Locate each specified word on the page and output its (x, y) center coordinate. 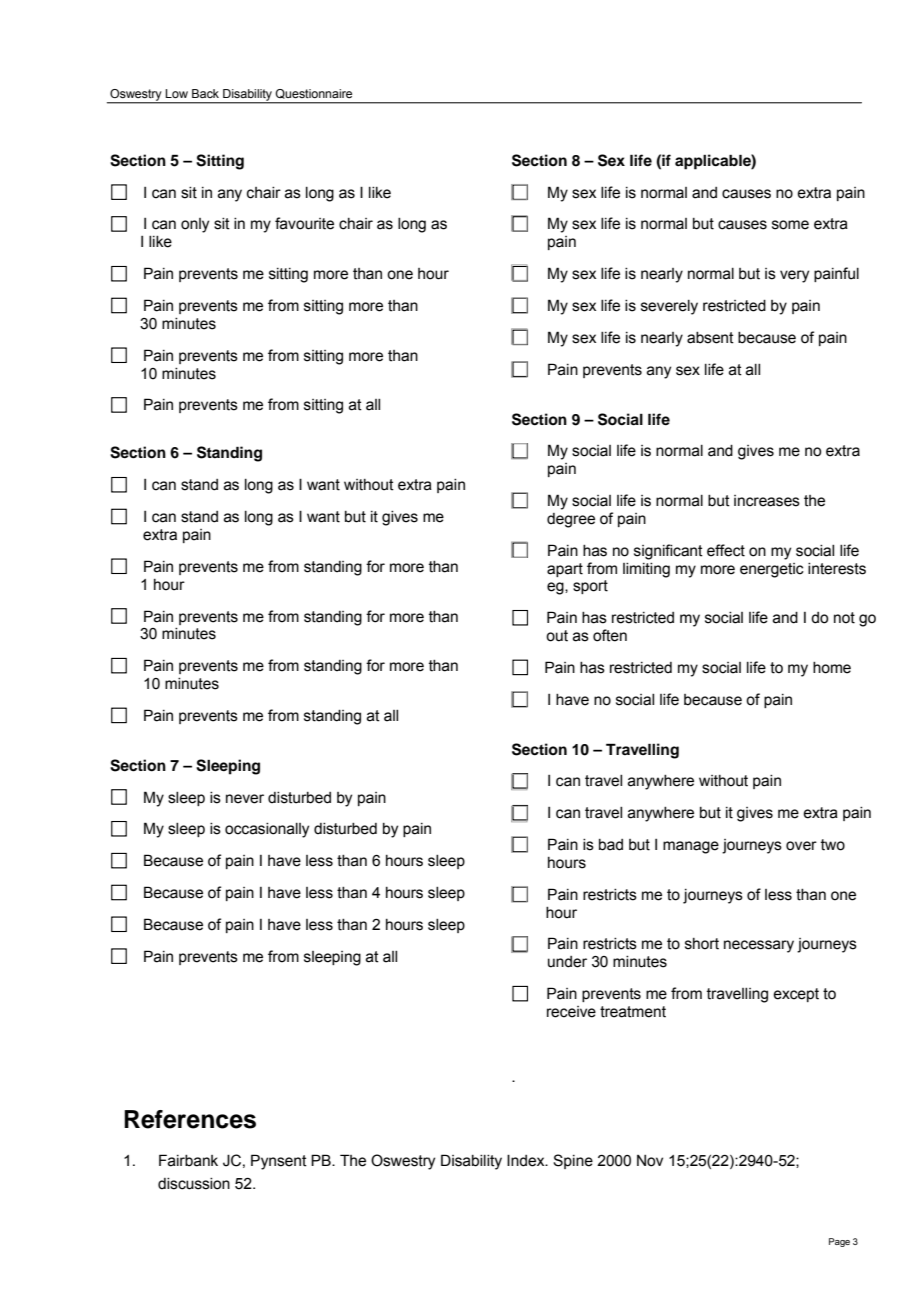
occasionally (267, 830)
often (610, 635)
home (832, 668)
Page (839, 1242)
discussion (194, 1184)
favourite (304, 223)
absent (710, 338)
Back (205, 93)
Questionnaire (313, 94)
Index (527, 1160)
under (567, 962)
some (790, 225)
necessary (759, 946)
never (245, 799)
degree (571, 520)
